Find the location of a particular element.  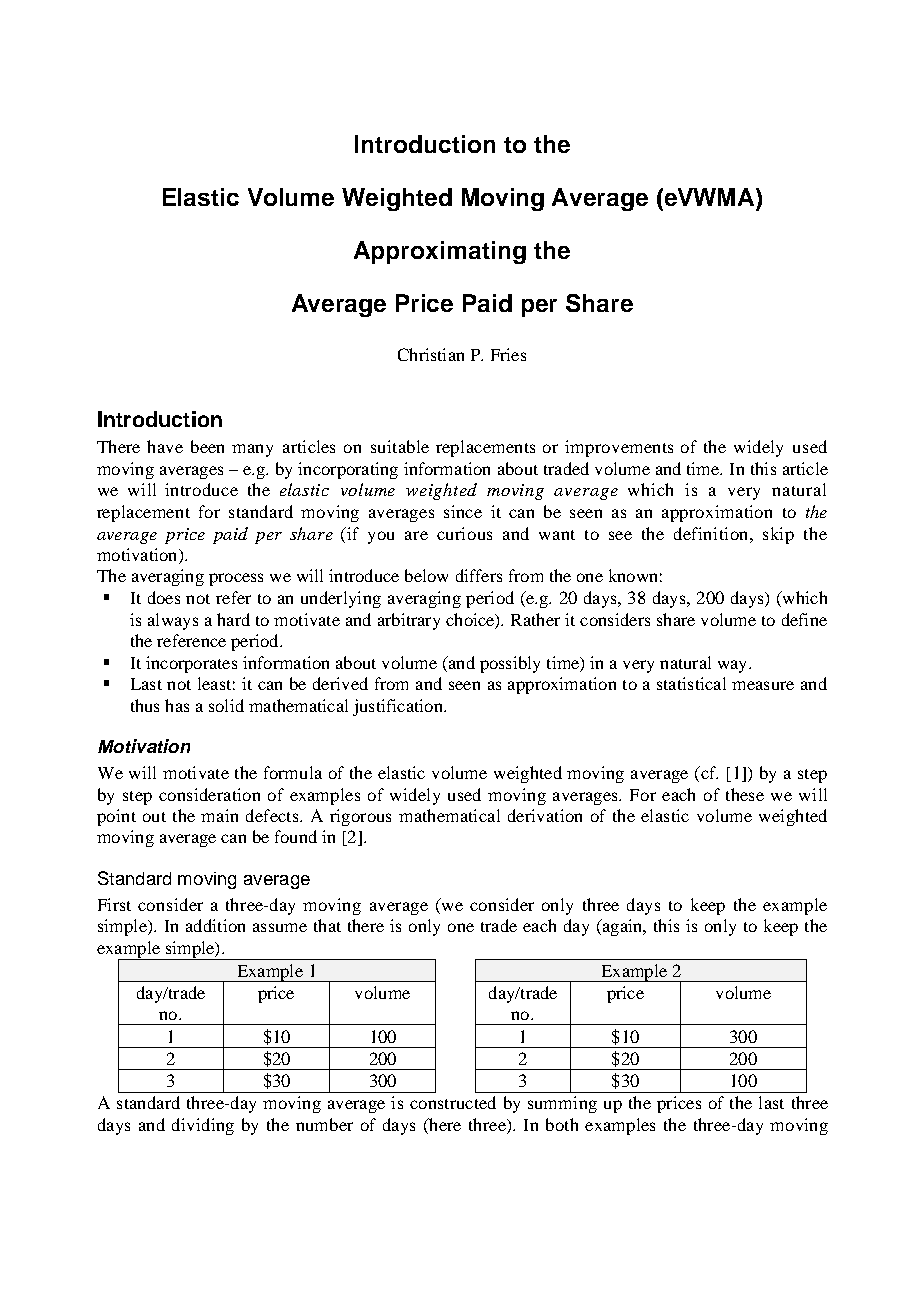

Approximating is located at coordinates (440, 252).
